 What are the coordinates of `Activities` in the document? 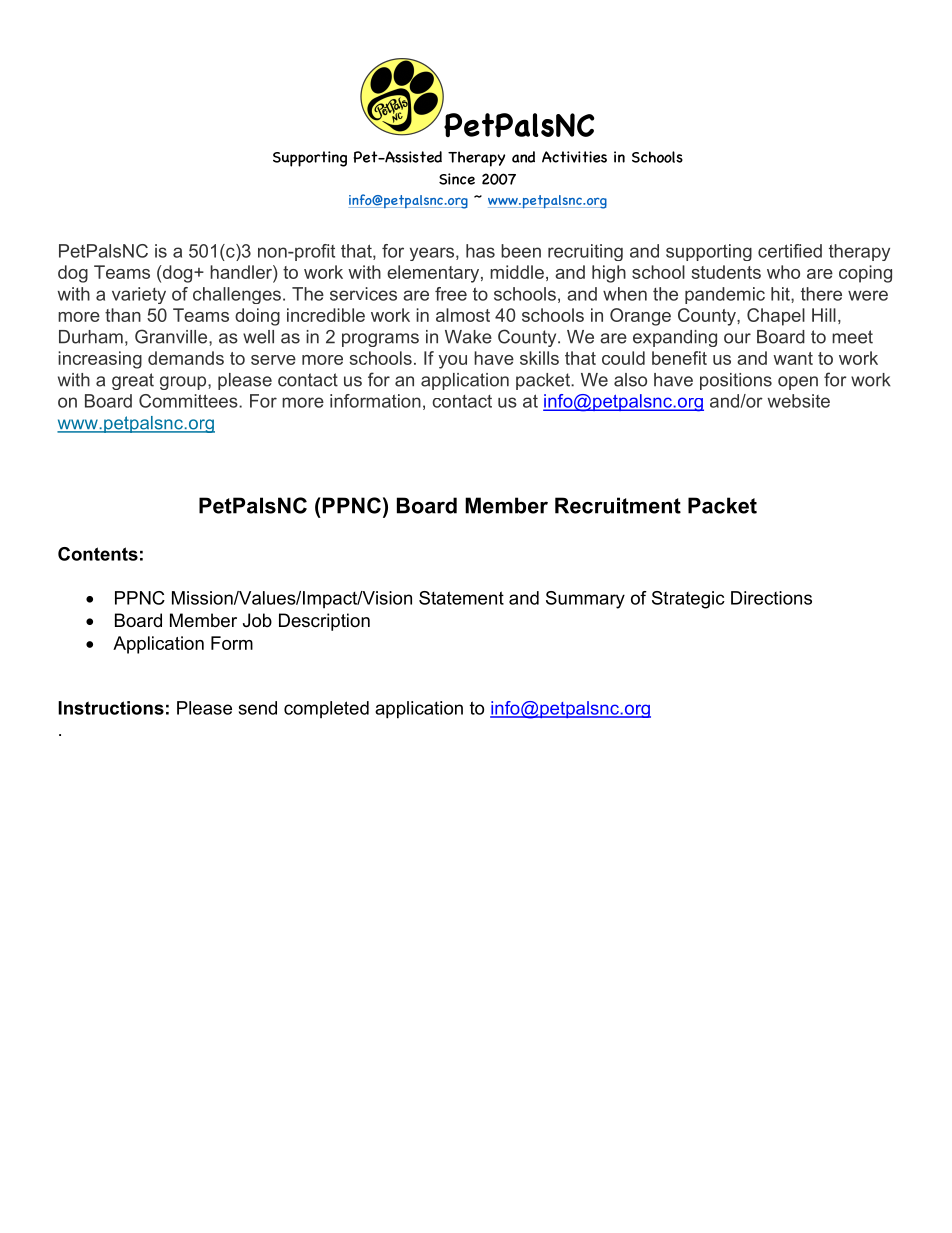 It's located at (574, 157).
